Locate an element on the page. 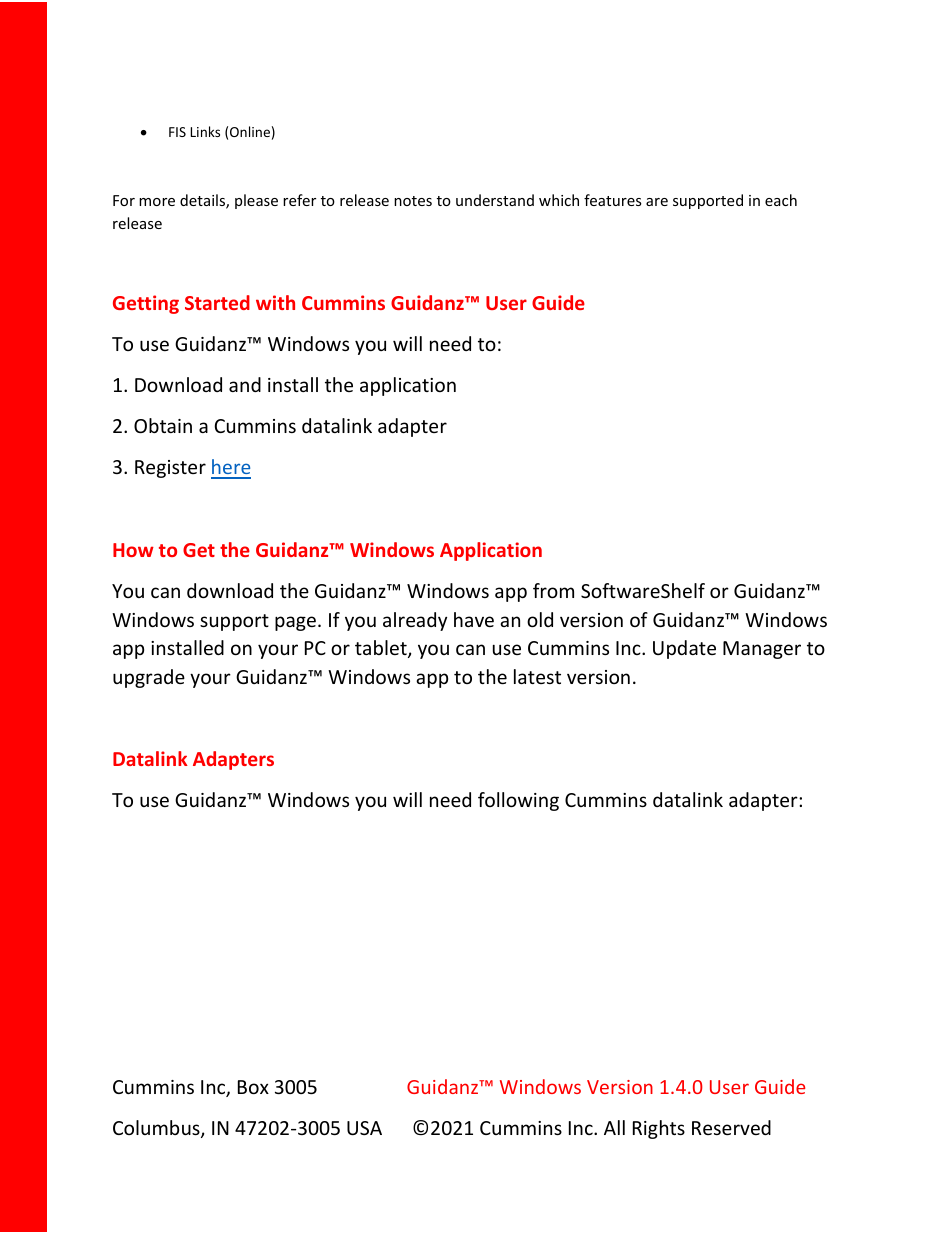 This page has height=1233, width=952. following is located at coordinates (518, 801).
